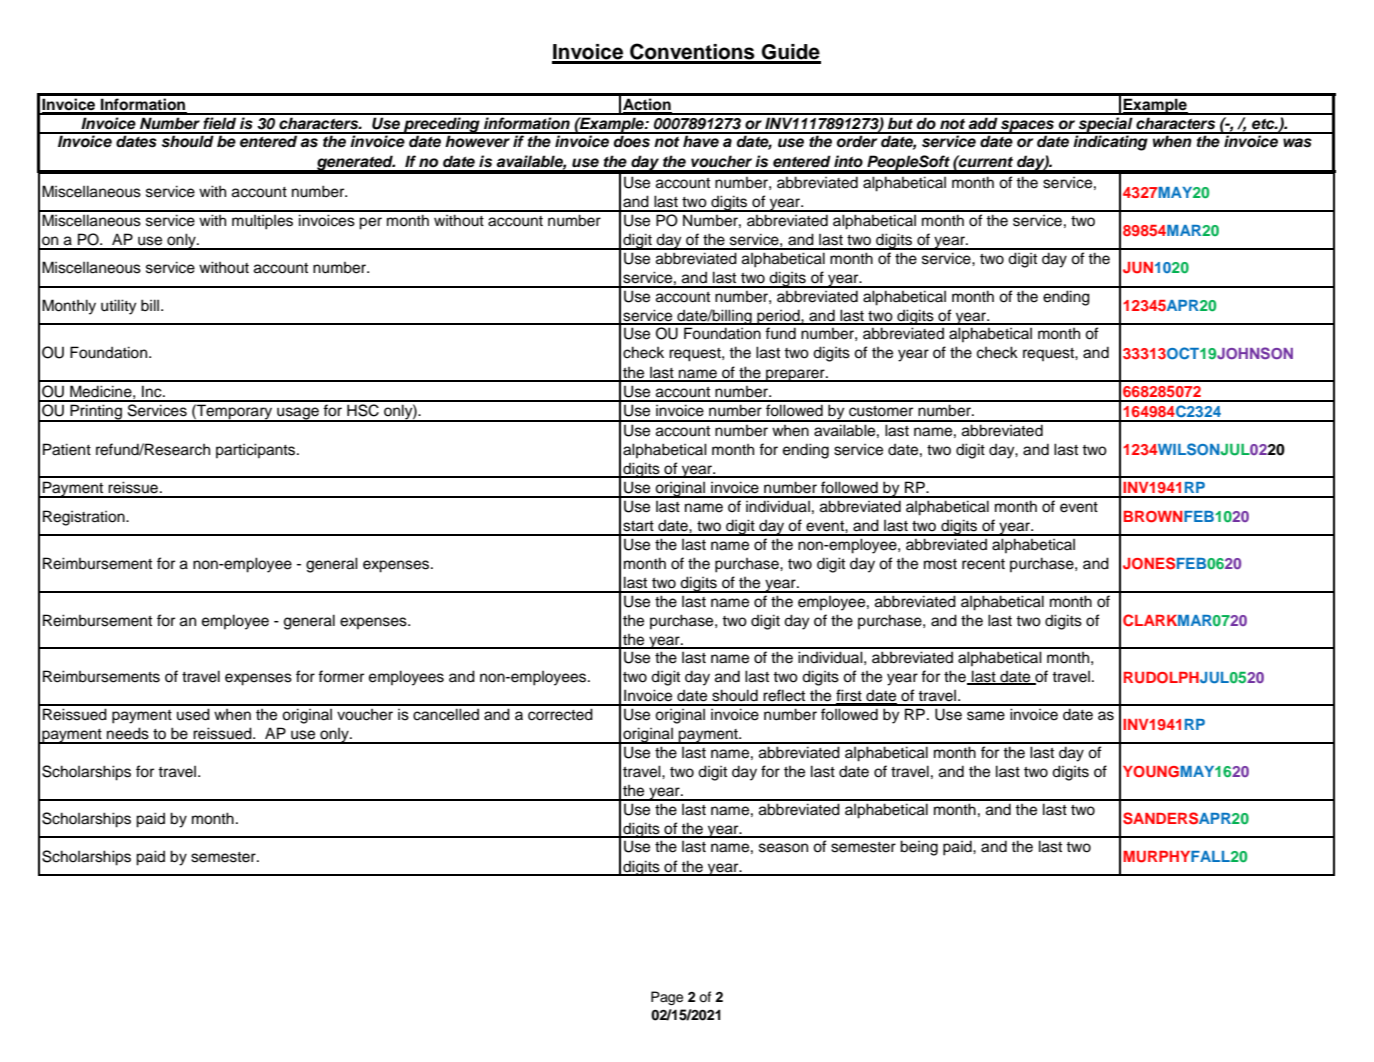 The width and height of the document is (1374, 1062). What do you see at coordinates (919, 848) in the document?
I see `being` at bounding box center [919, 848].
